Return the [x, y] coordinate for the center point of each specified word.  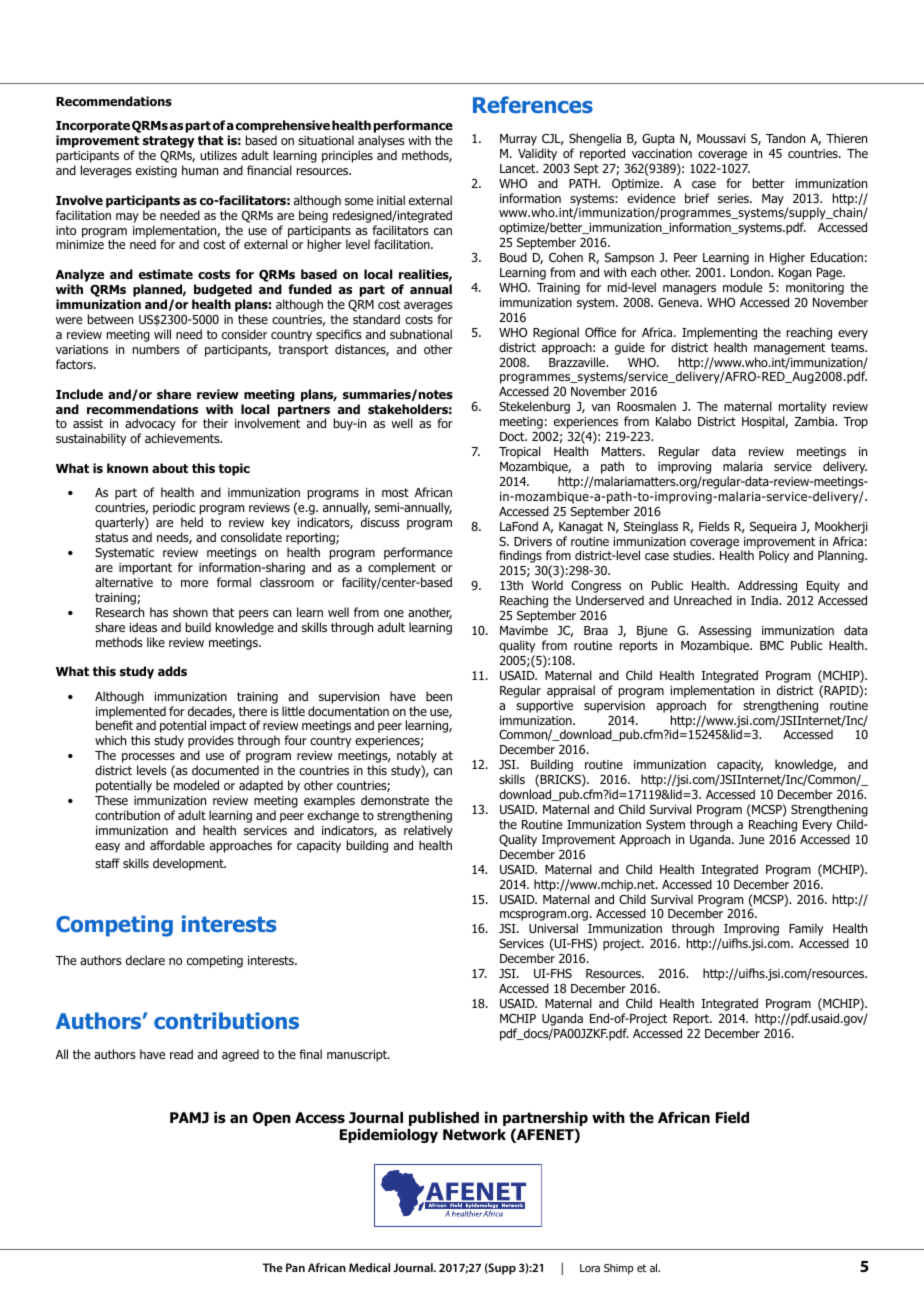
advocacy [150, 426]
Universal [553, 928]
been [439, 696]
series [734, 198]
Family [806, 929]
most [395, 492]
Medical [369, 1267]
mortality [802, 409]
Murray [518, 140]
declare [145, 960]
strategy [169, 143]
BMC [772, 645]
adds [172, 671]
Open [272, 1119]
